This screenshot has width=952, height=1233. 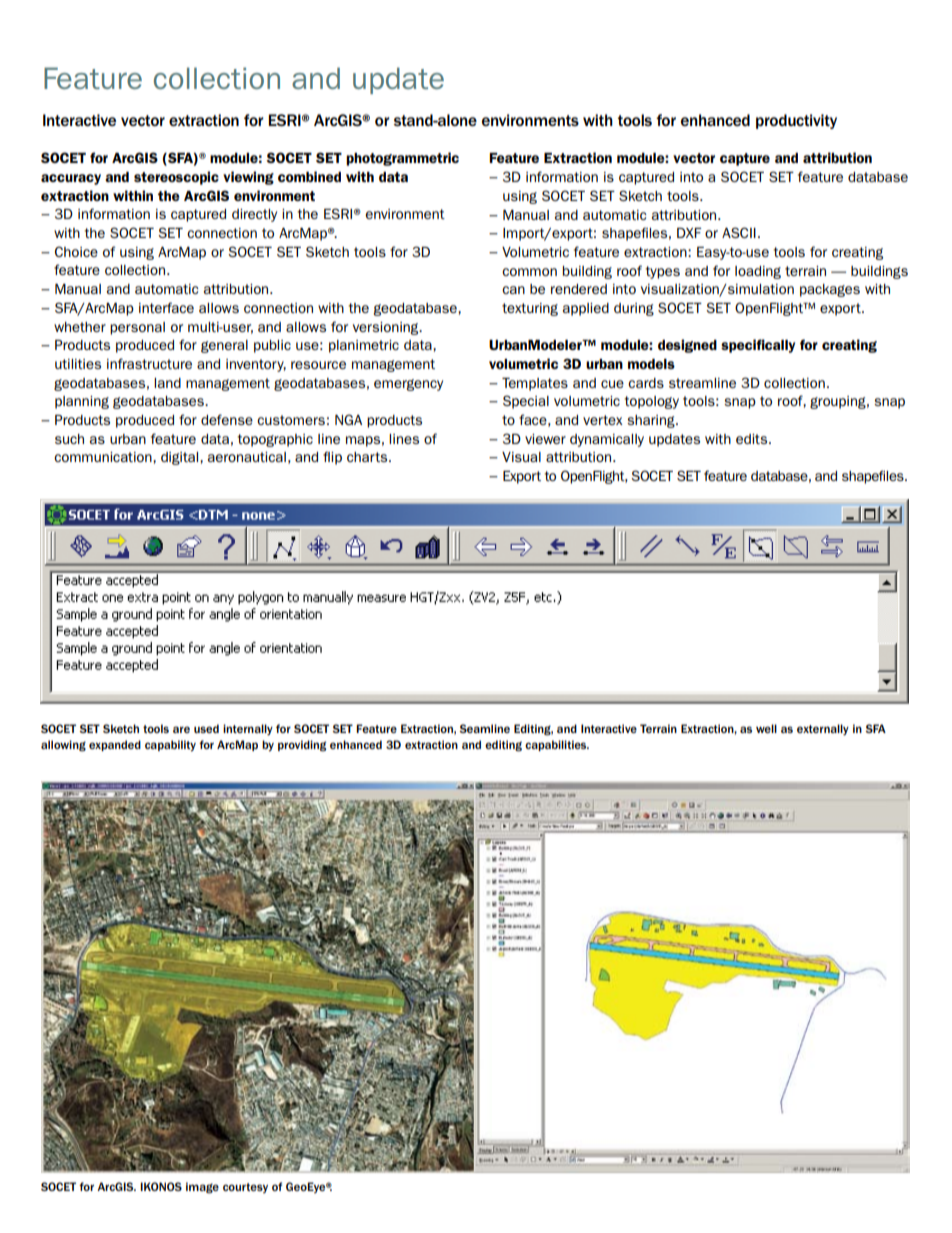 I want to click on courtesy, so click(x=245, y=1188).
